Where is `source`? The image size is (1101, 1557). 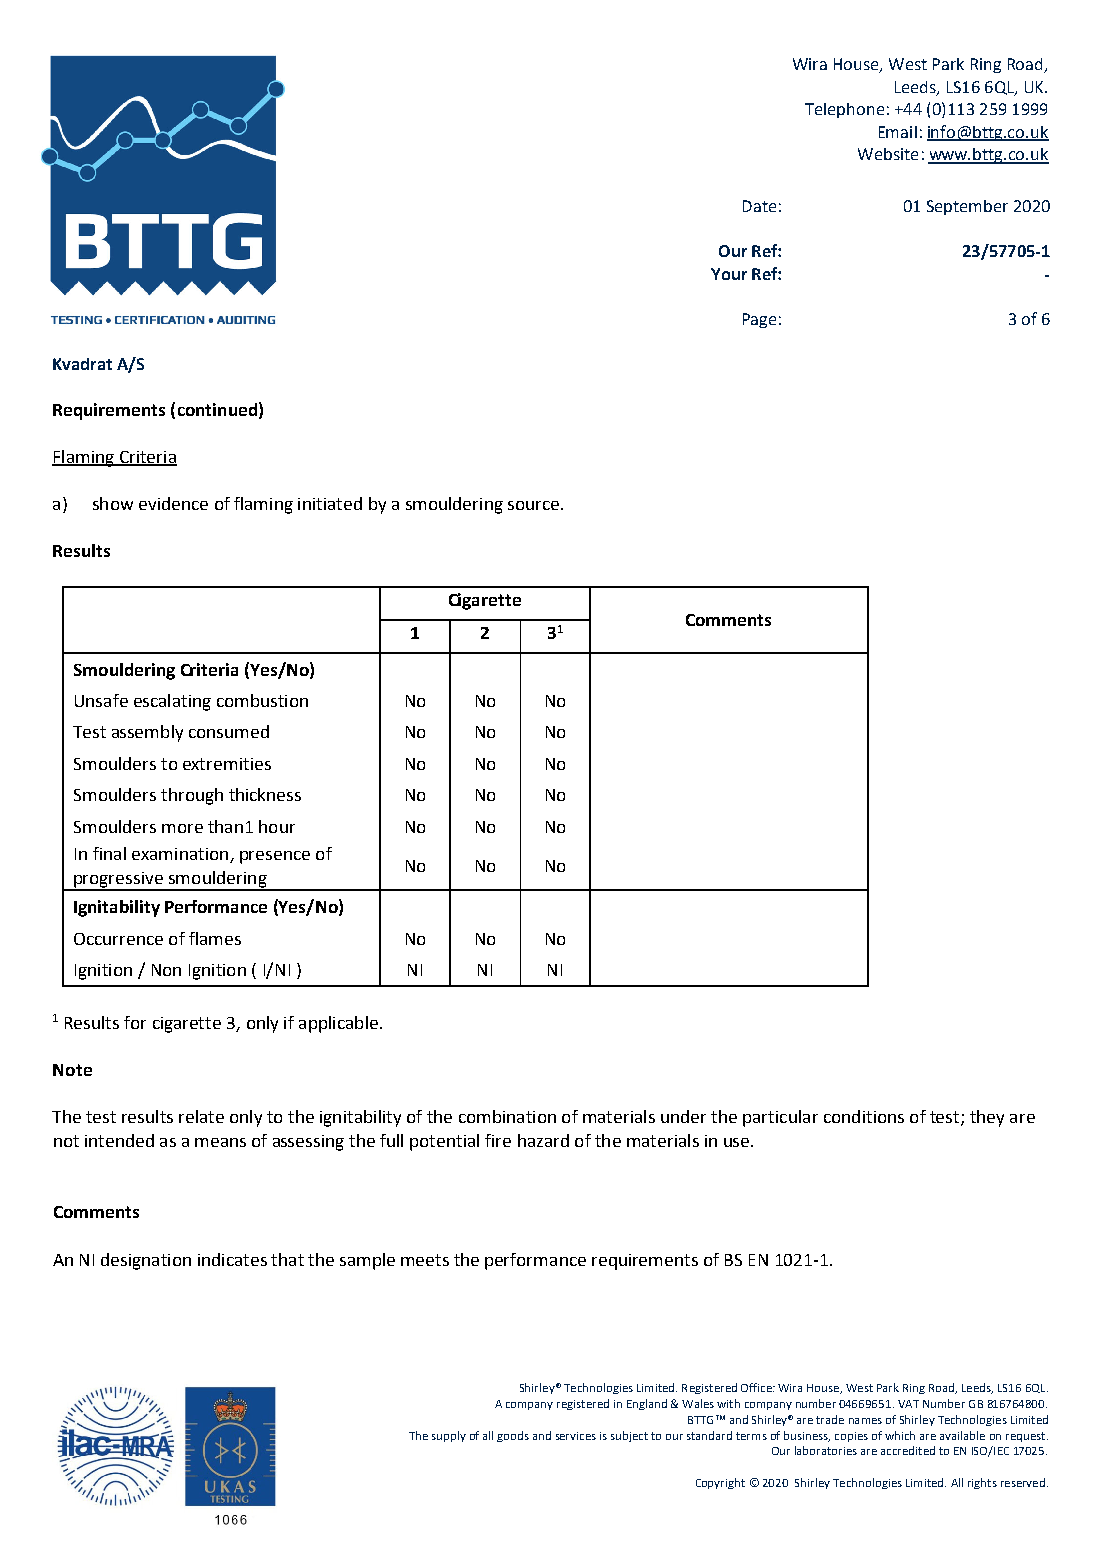
source is located at coordinates (535, 505).
